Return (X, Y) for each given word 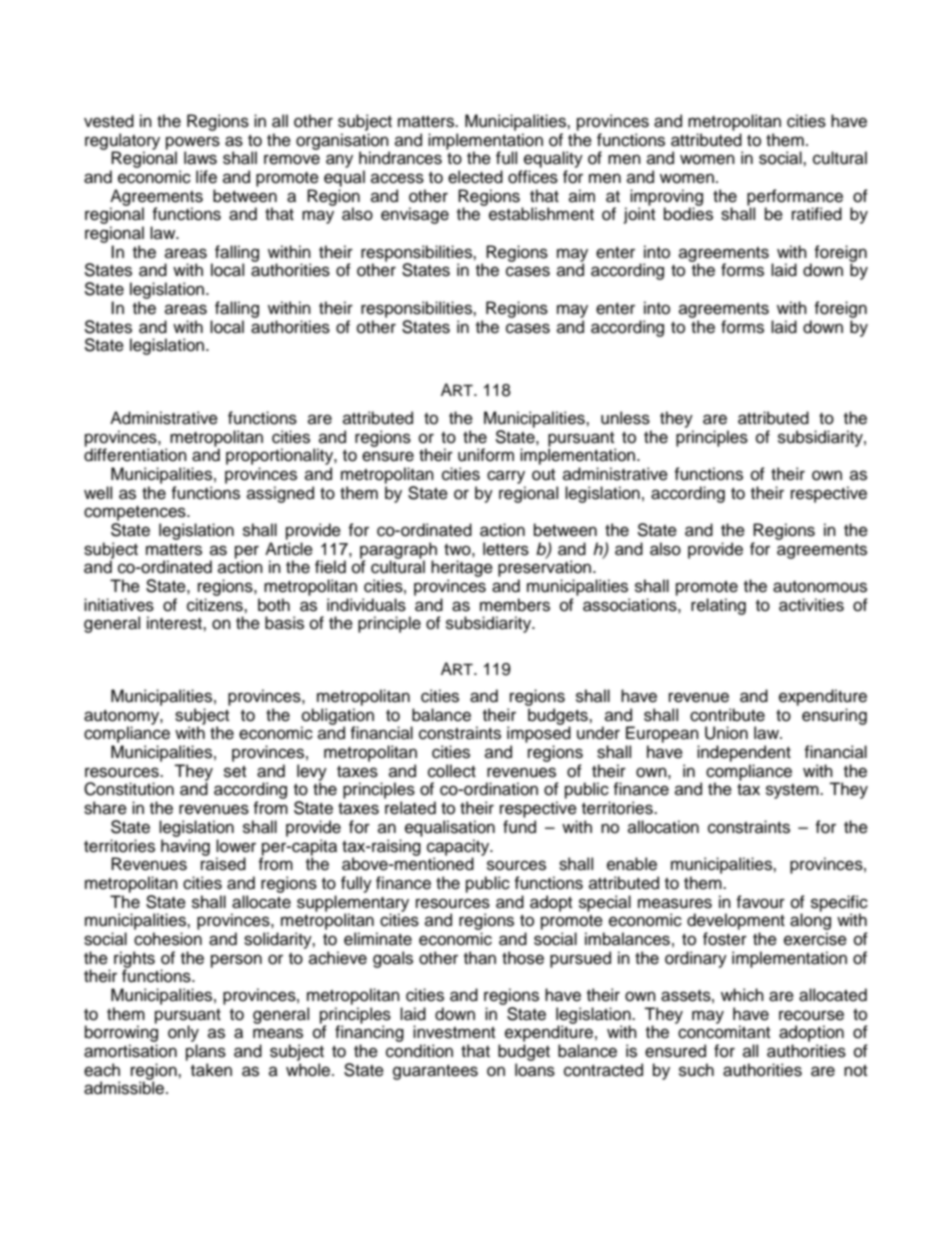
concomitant (724, 1032)
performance (795, 198)
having (185, 847)
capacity (459, 848)
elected (475, 177)
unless (625, 418)
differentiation (135, 454)
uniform (486, 455)
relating (718, 606)
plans (206, 1052)
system (793, 791)
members (515, 605)
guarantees (435, 1072)
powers (193, 144)
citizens (216, 605)
